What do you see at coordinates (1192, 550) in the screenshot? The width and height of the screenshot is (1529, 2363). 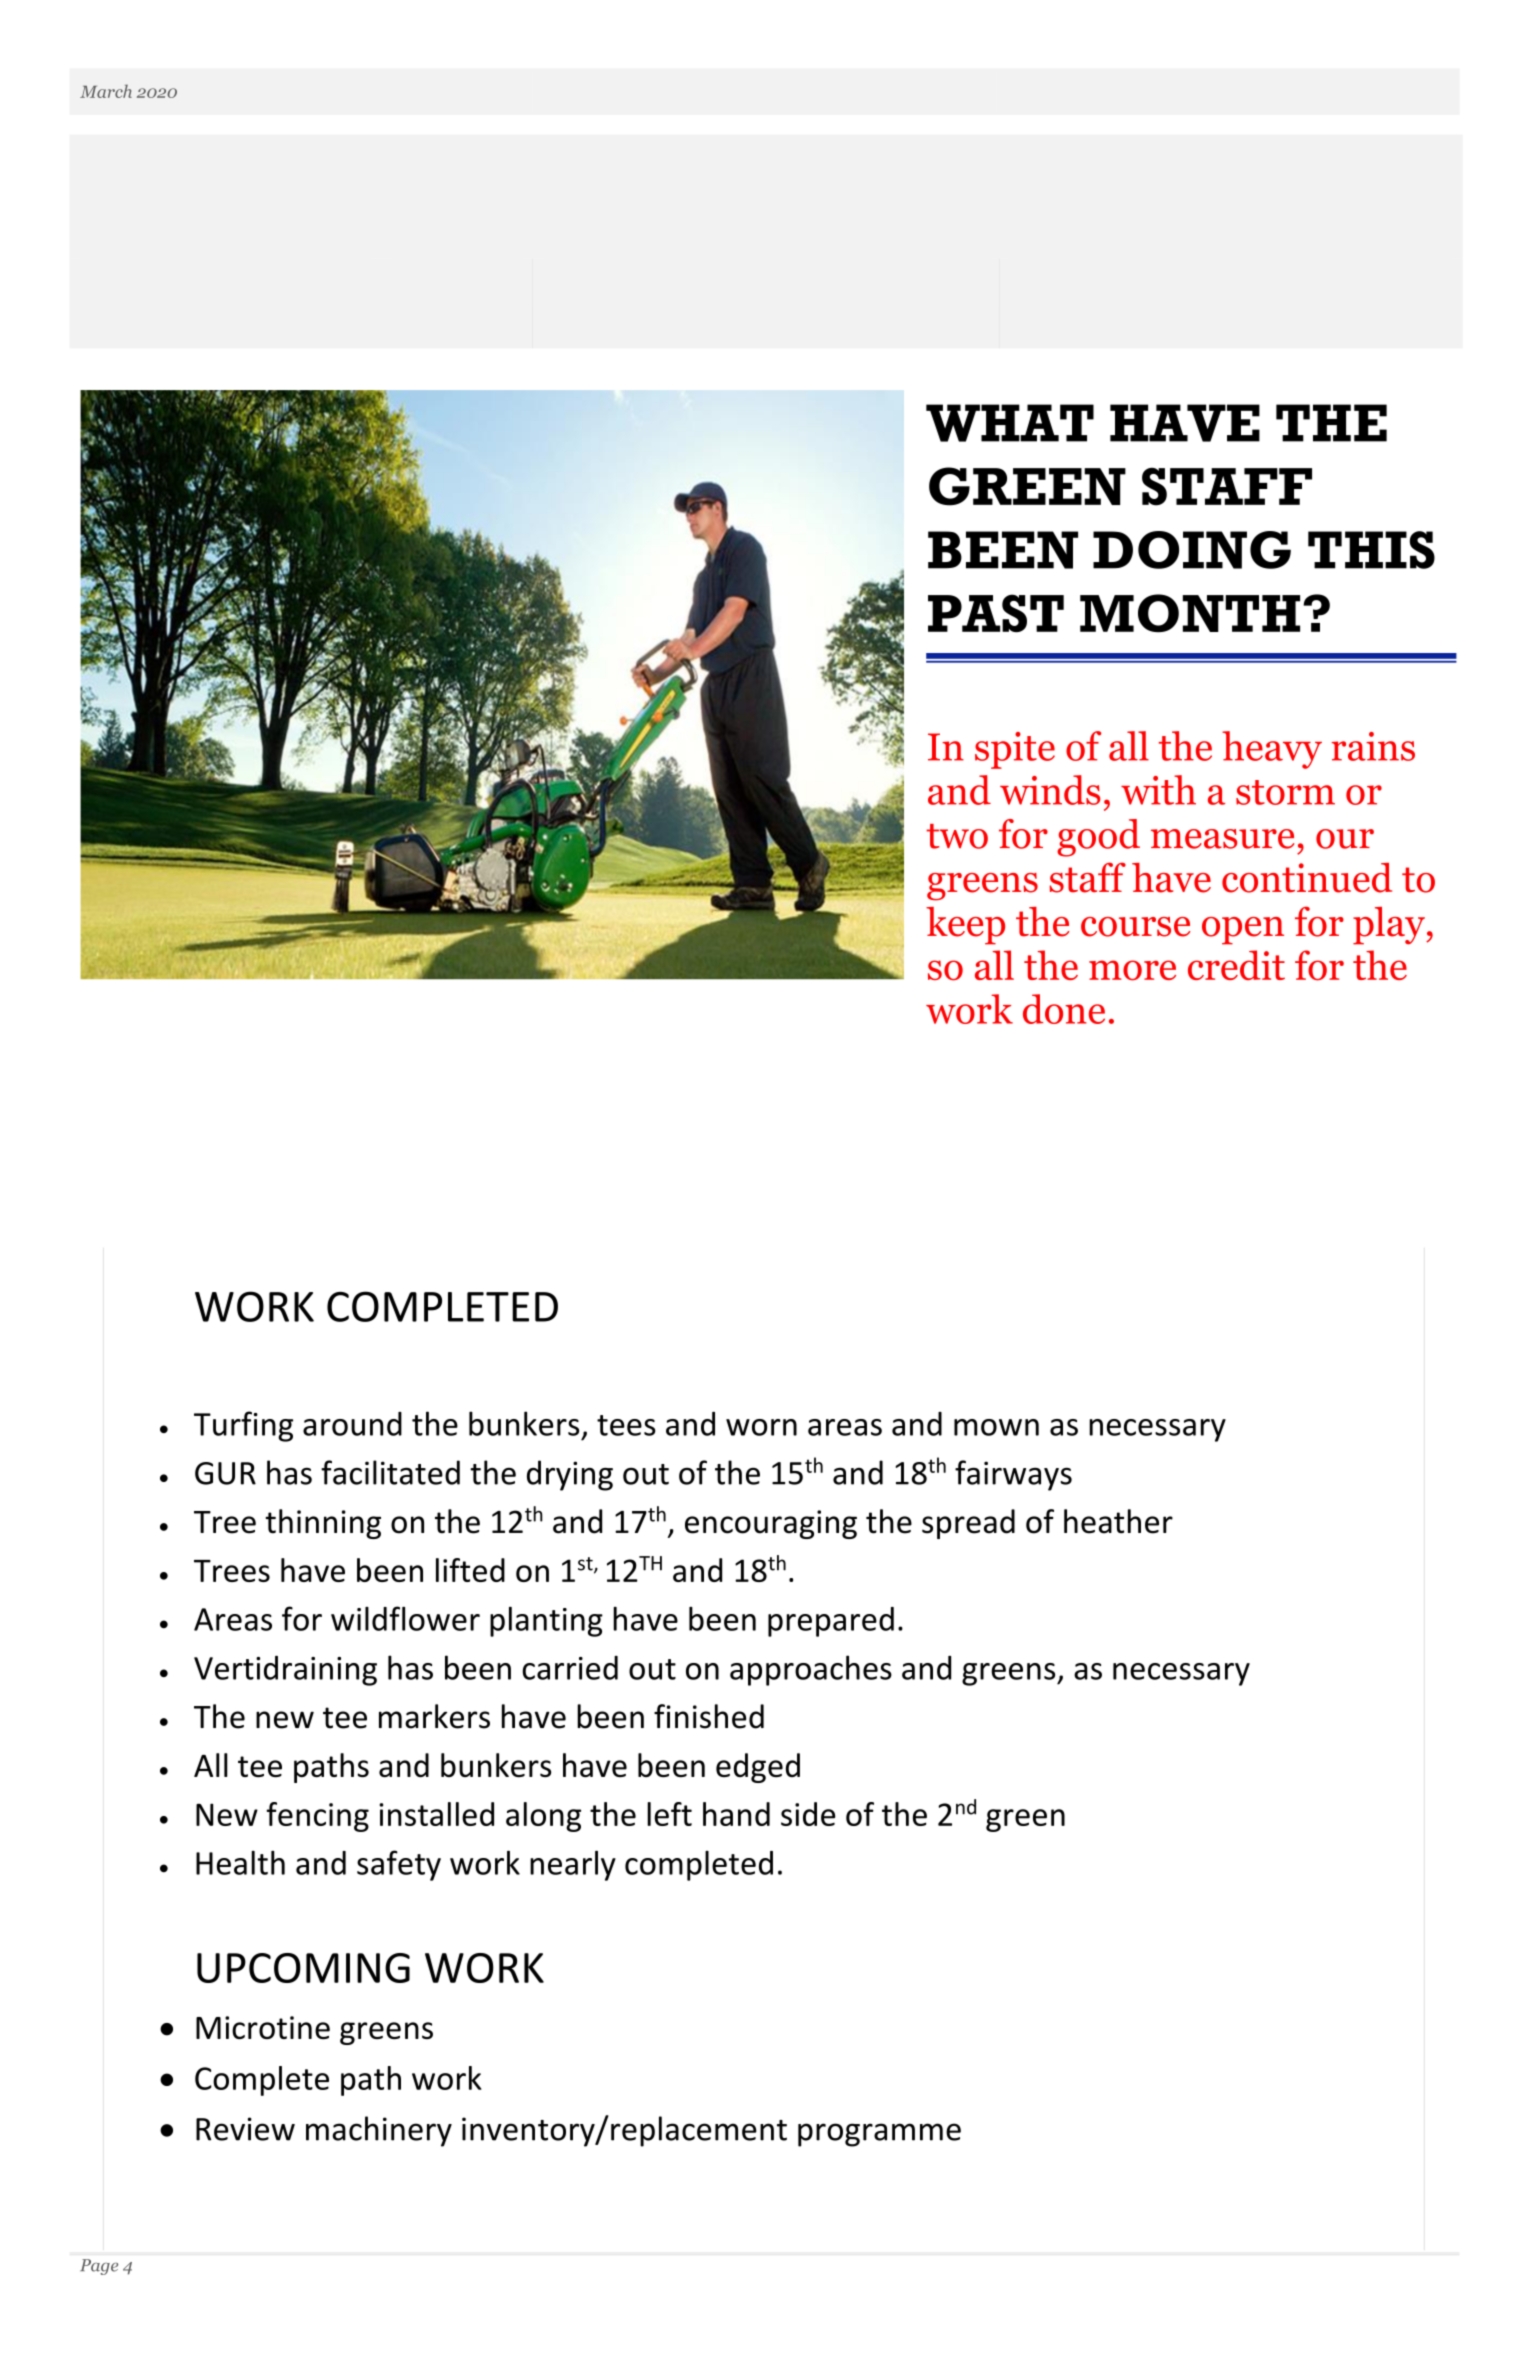 I see `DOING` at bounding box center [1192, 550].
